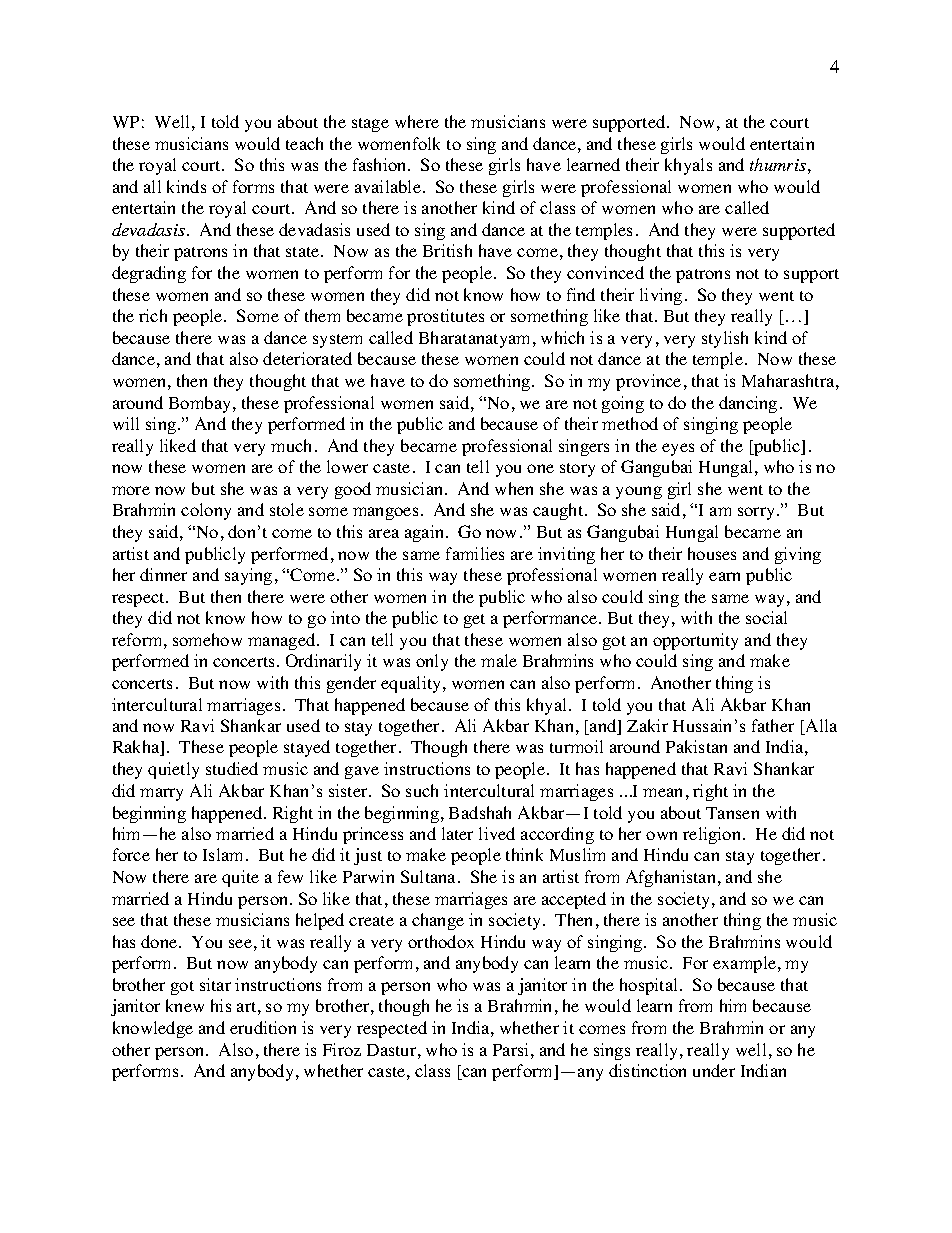 This document has width=952, height=1233. I want to click on later, so click(457, 833).
